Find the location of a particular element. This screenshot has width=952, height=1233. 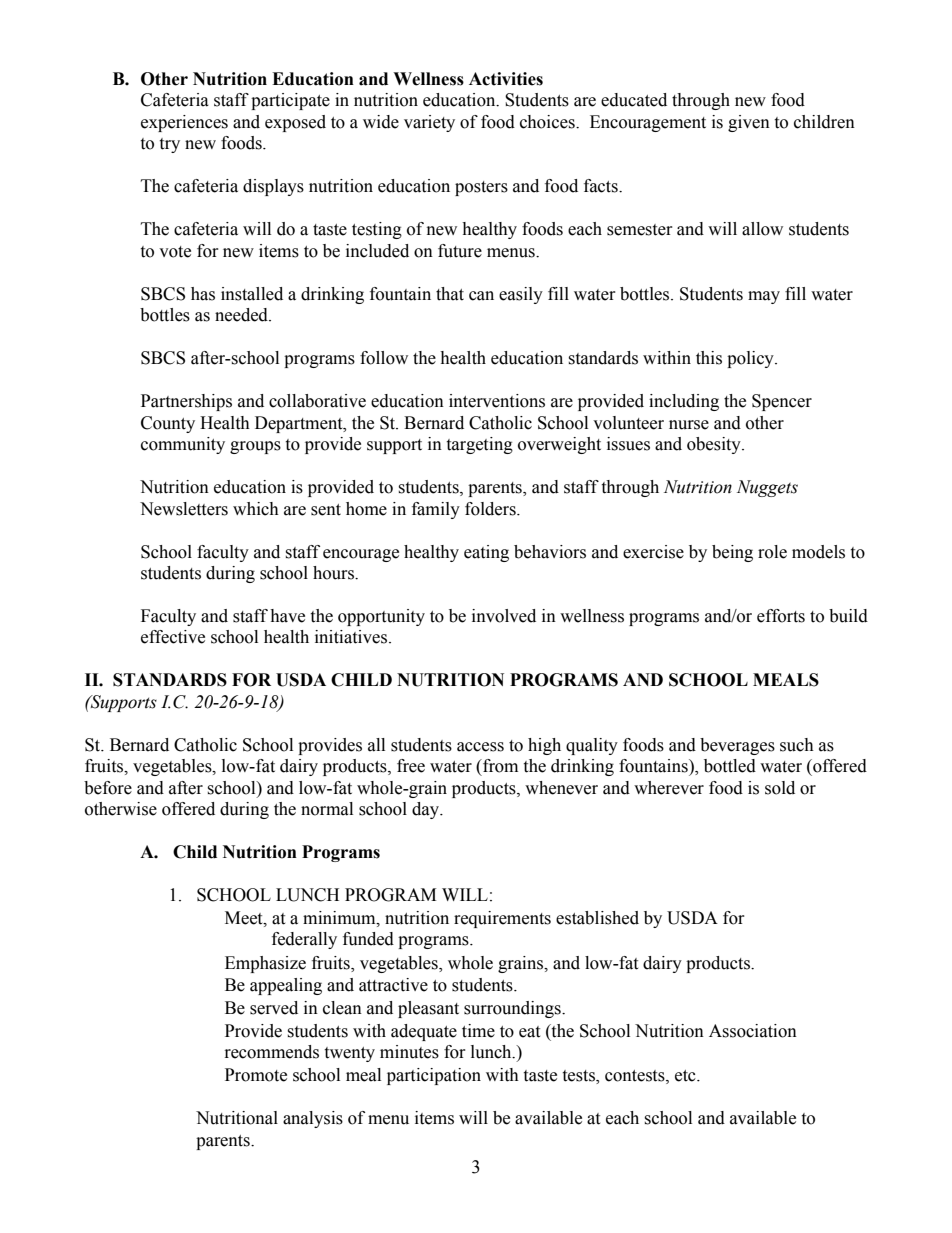

efforts is located at coordinates (781, 616).
